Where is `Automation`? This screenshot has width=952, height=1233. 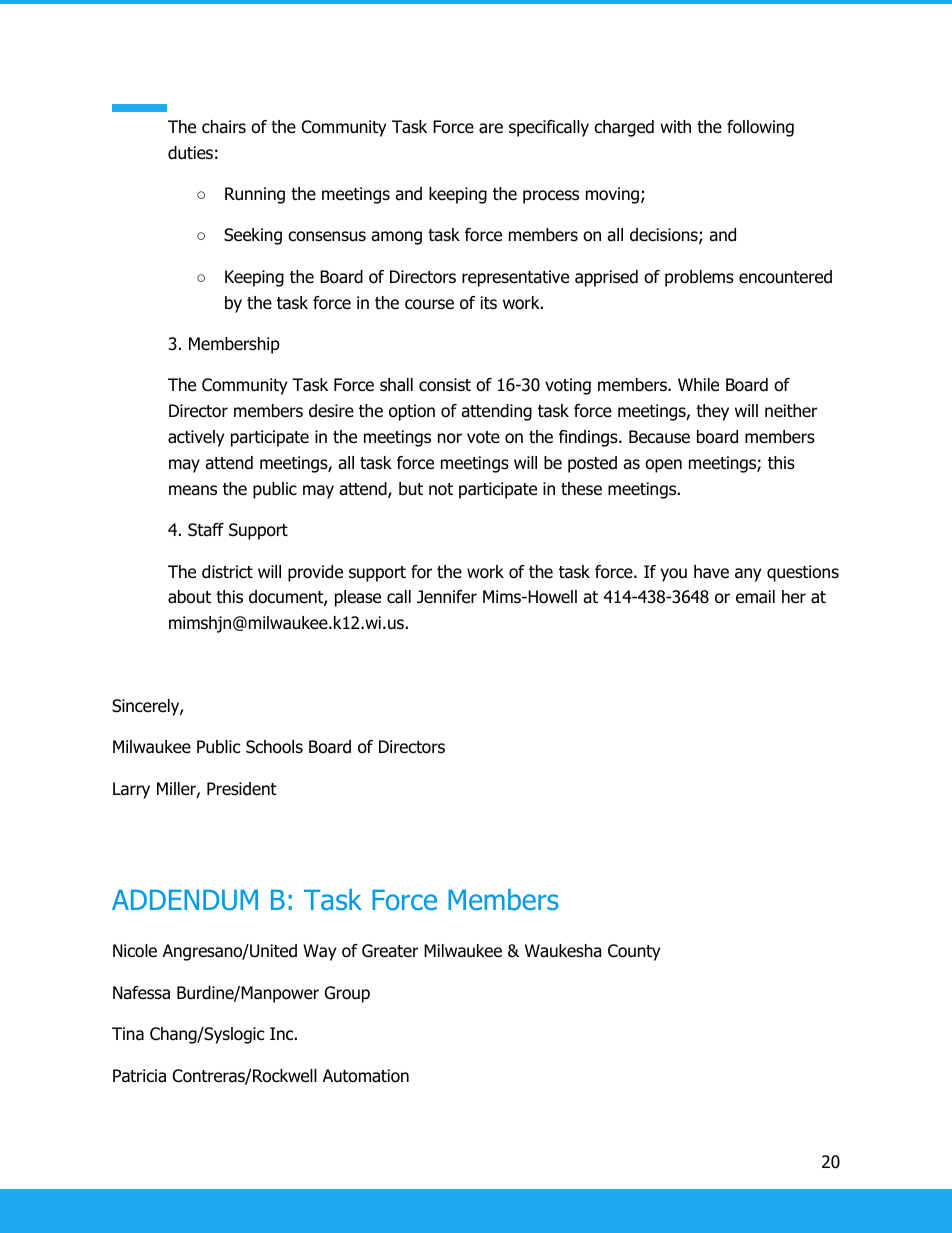
Automation is located at coordinates (366, 1076).
